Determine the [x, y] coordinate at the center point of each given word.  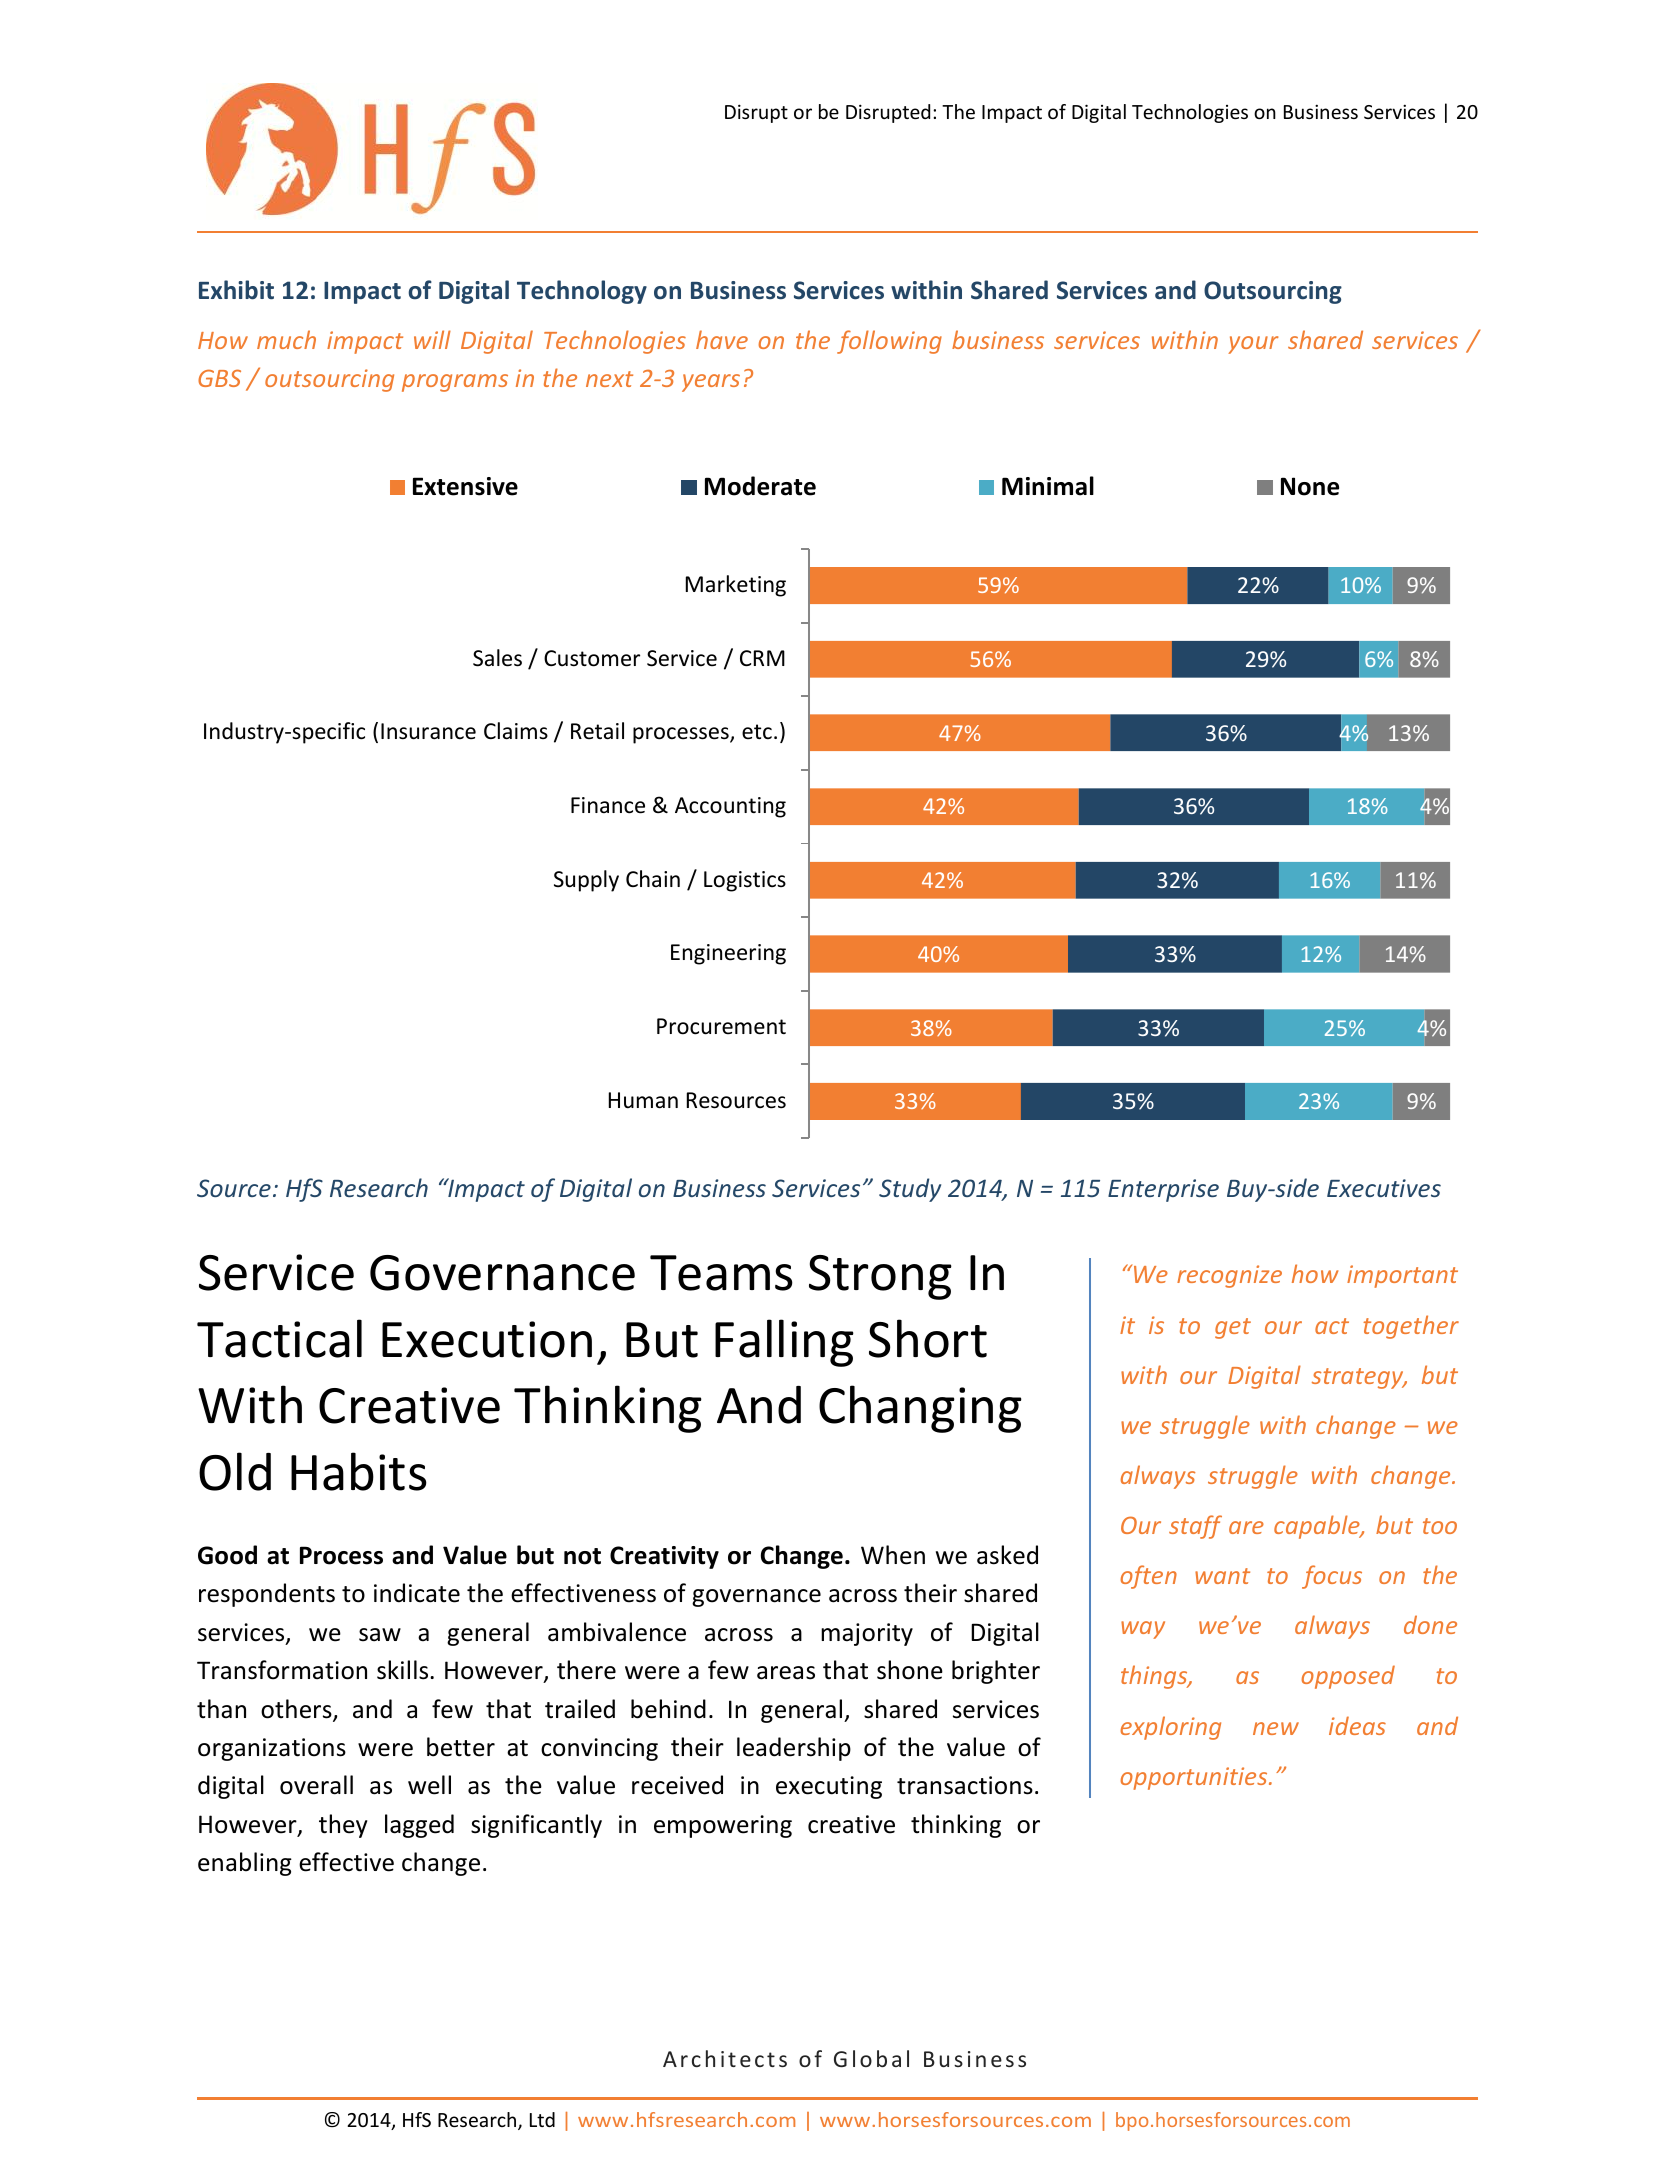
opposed [1348, 1677]
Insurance [428, 731]
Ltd [542, 2119]
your [1253, 345]
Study [910, 1190]
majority [867, 1634]
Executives [1384, 1188]
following [889, 342]
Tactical [279, 1338]
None [1310, 486]
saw [380, 1635]
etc [757, 732]
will [432, 339]
